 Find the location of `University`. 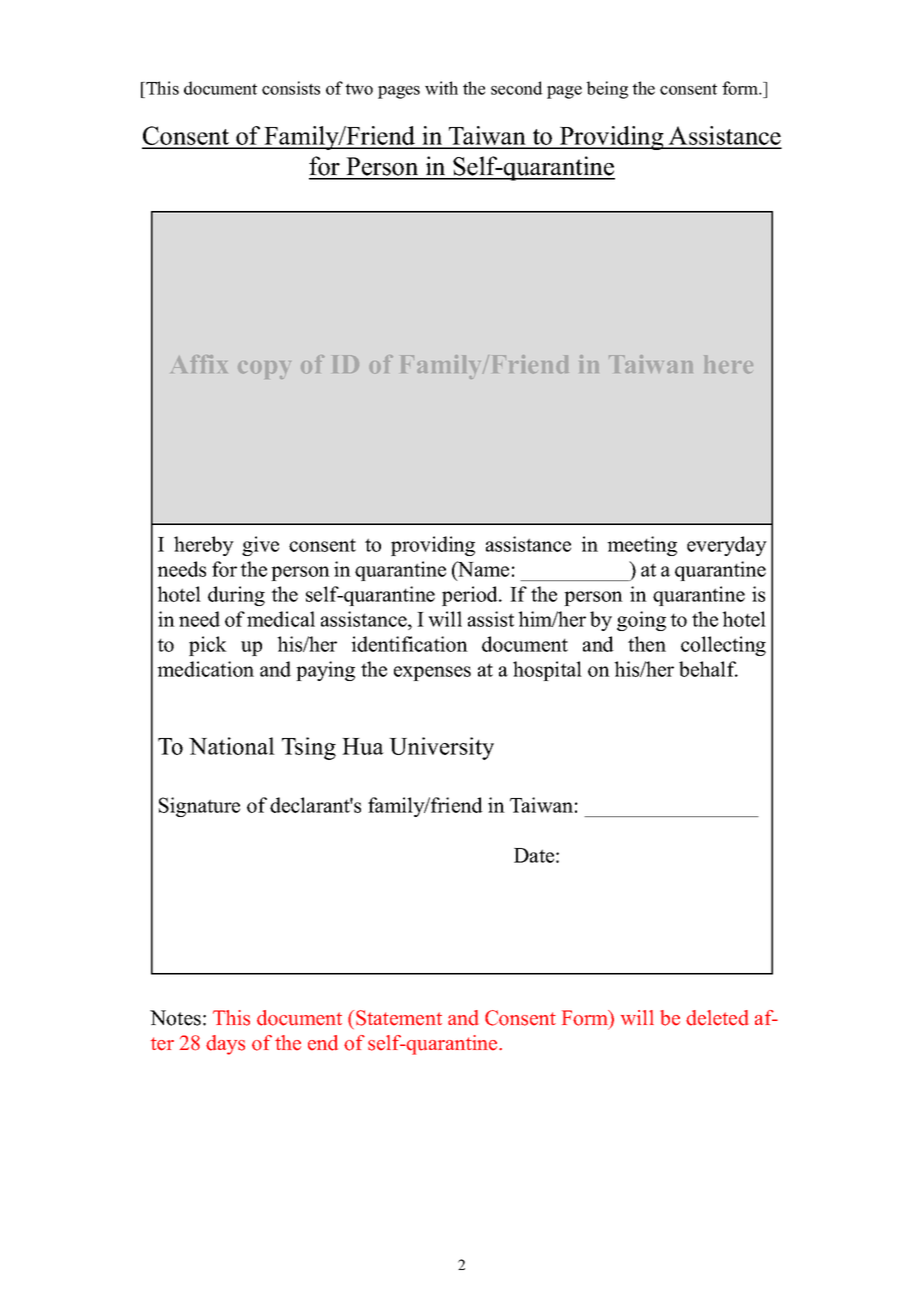

University is located at coordinates (441, 748).
